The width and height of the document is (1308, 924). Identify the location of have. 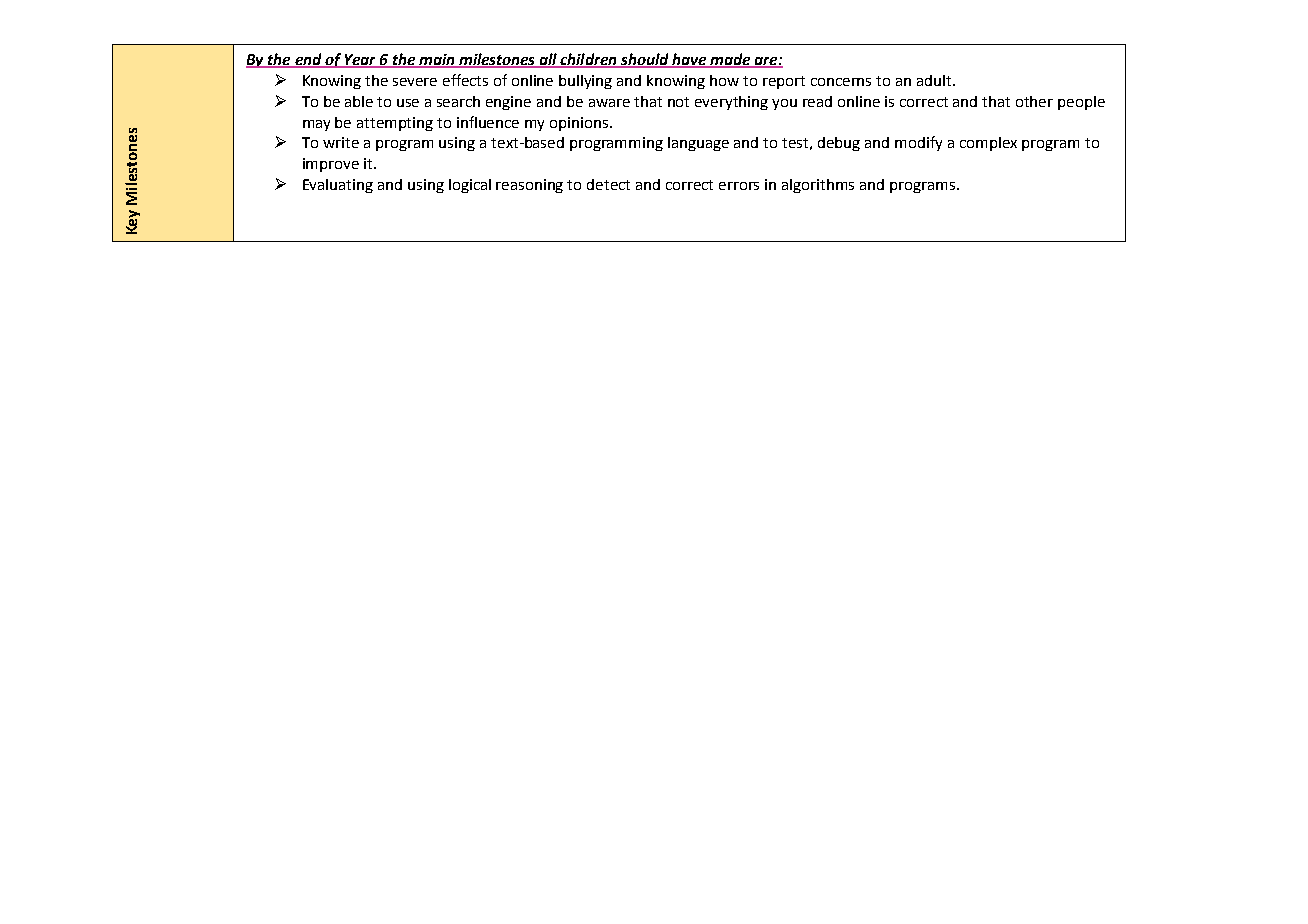
(689, 60).
